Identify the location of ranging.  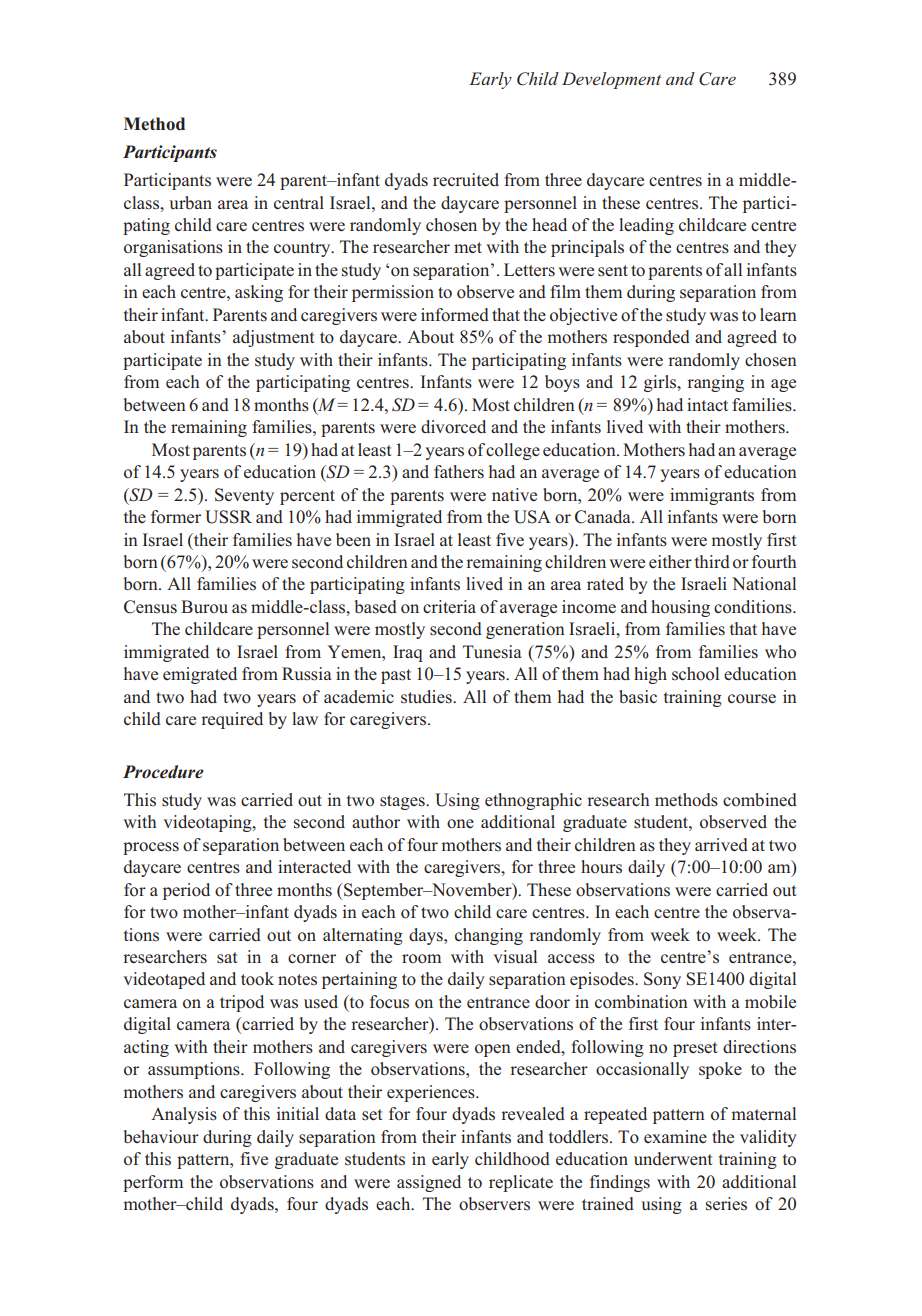
(715, 383).
